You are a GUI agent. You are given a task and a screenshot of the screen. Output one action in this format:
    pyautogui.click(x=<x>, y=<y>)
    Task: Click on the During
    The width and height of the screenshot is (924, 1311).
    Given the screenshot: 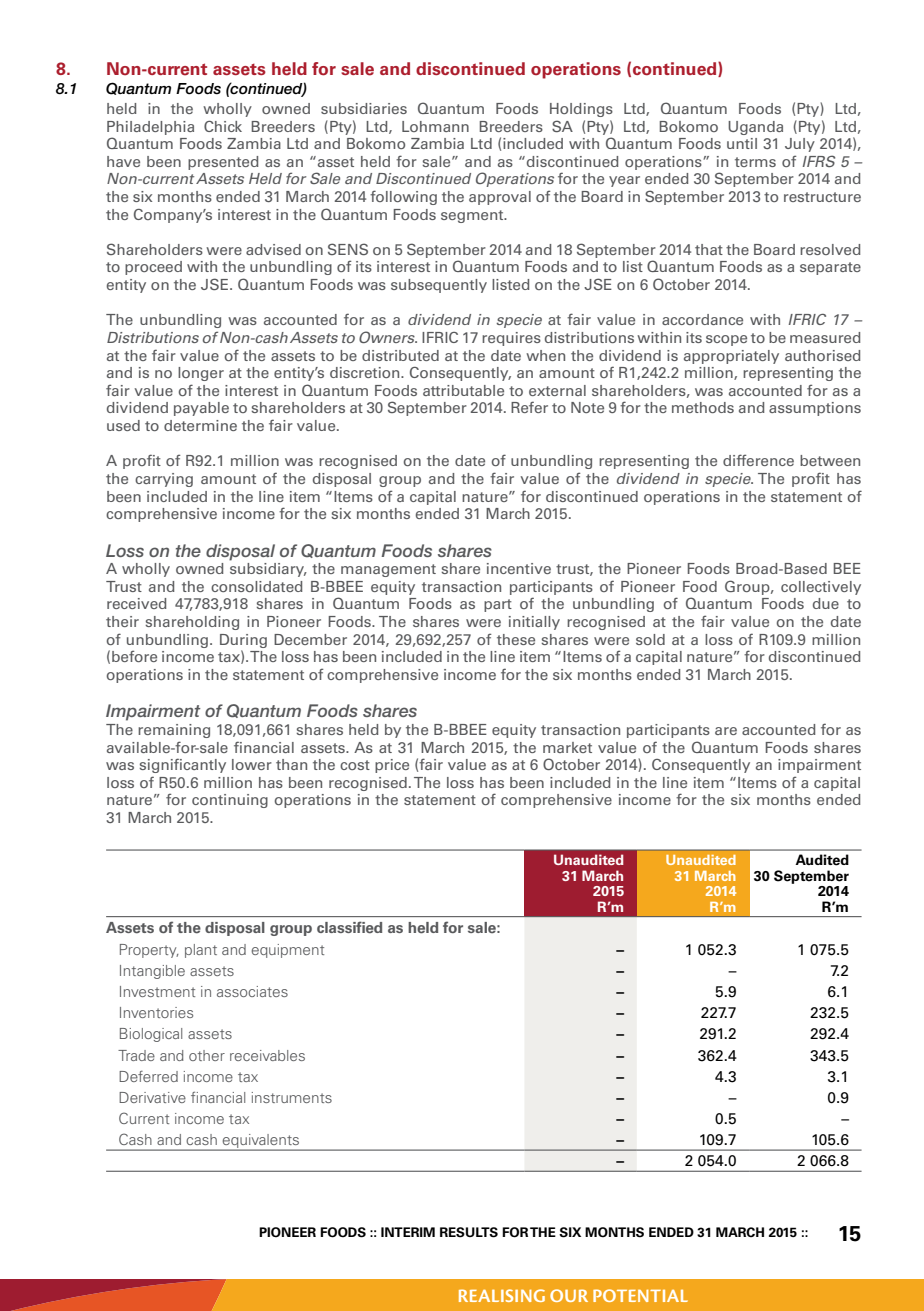 What is the action you would take?
    pyautogui.click(x=243, y=641)
